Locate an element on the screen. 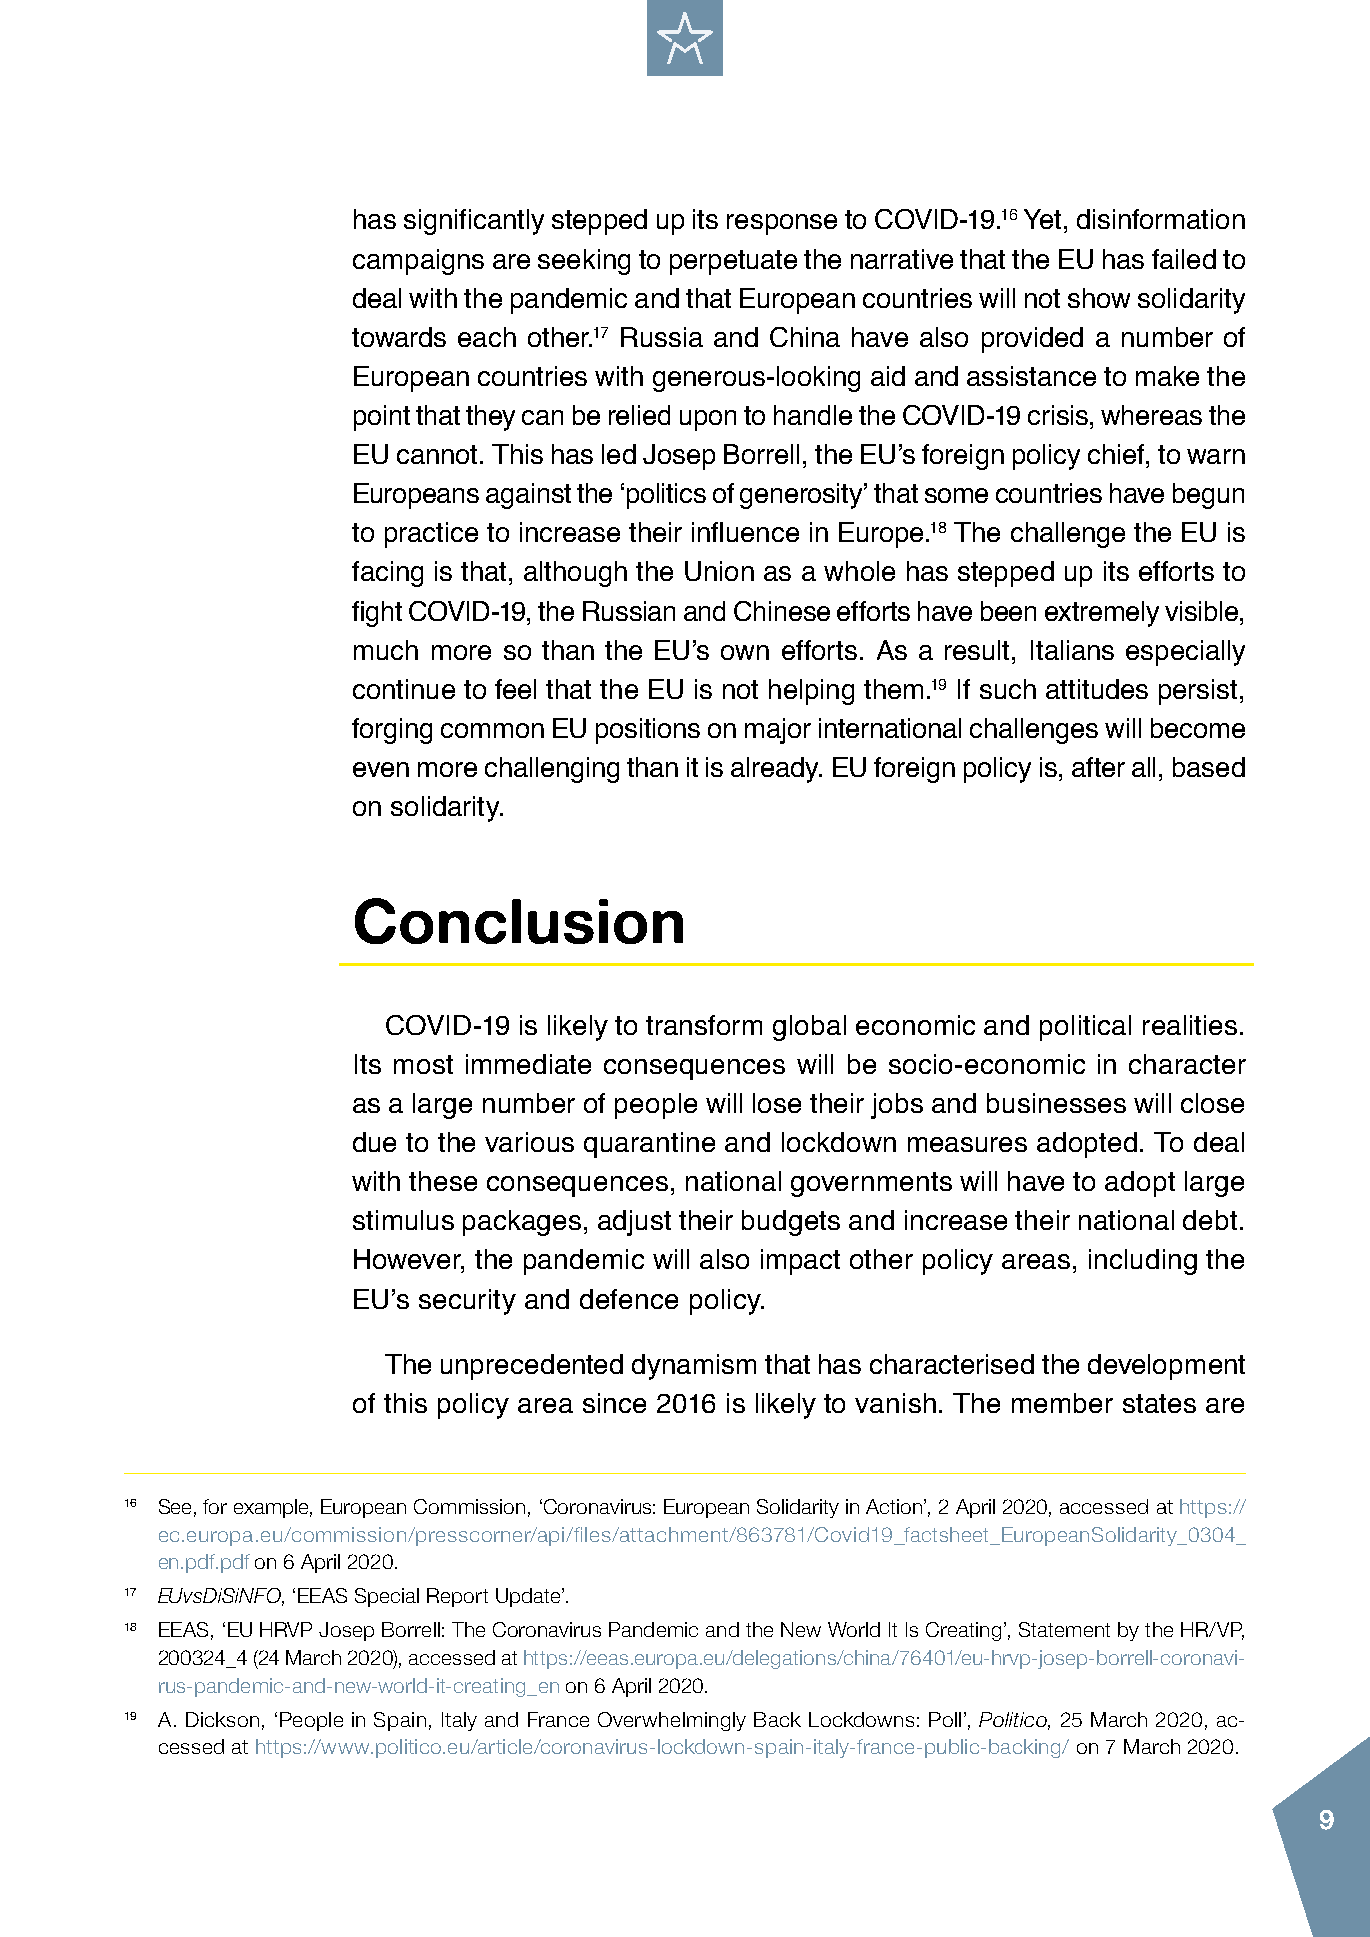 The image size is (1370, 1937). show is located at coordinates (1099, 298).
